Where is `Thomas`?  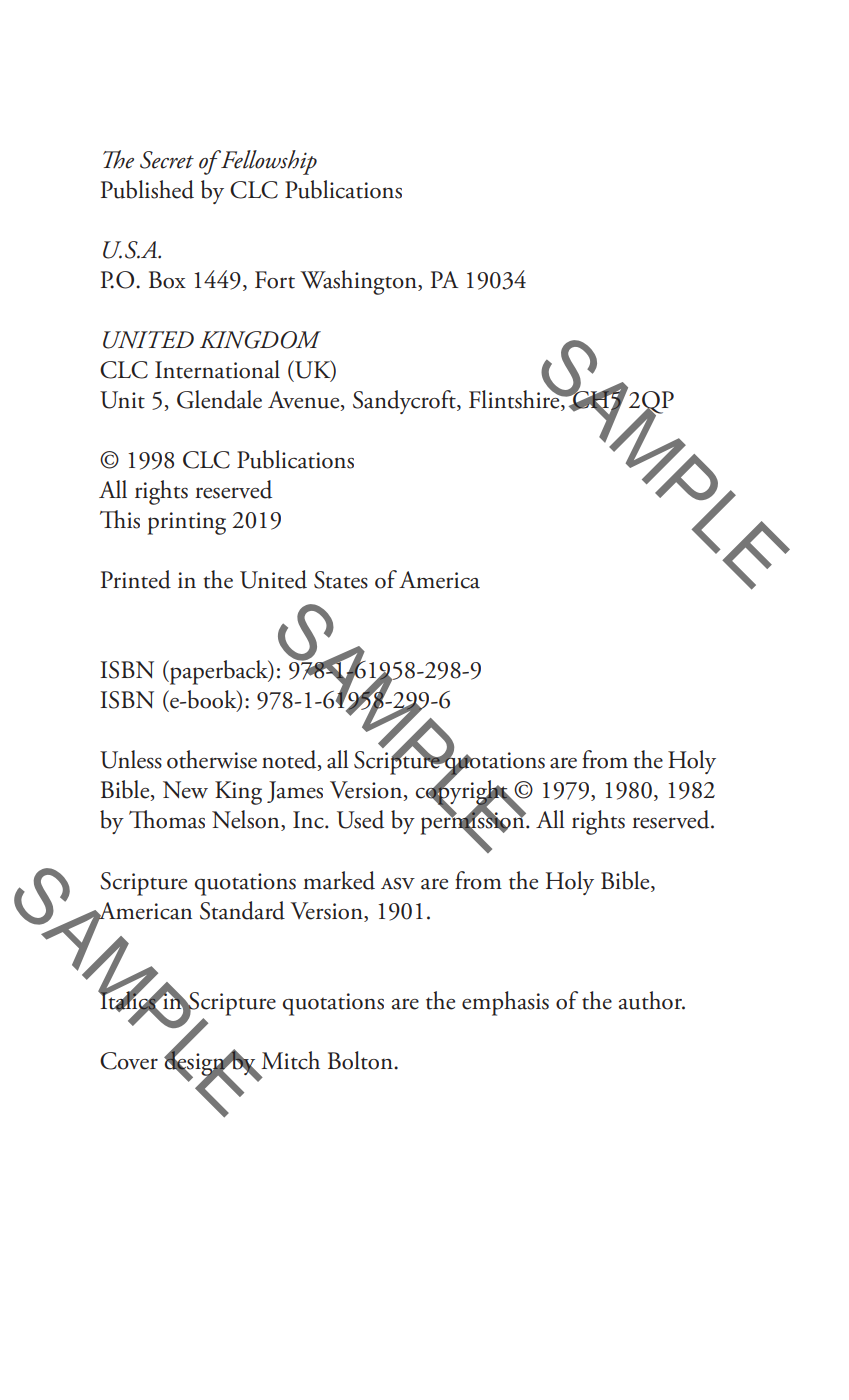 Thomas is located at coordinates (167, 819).
